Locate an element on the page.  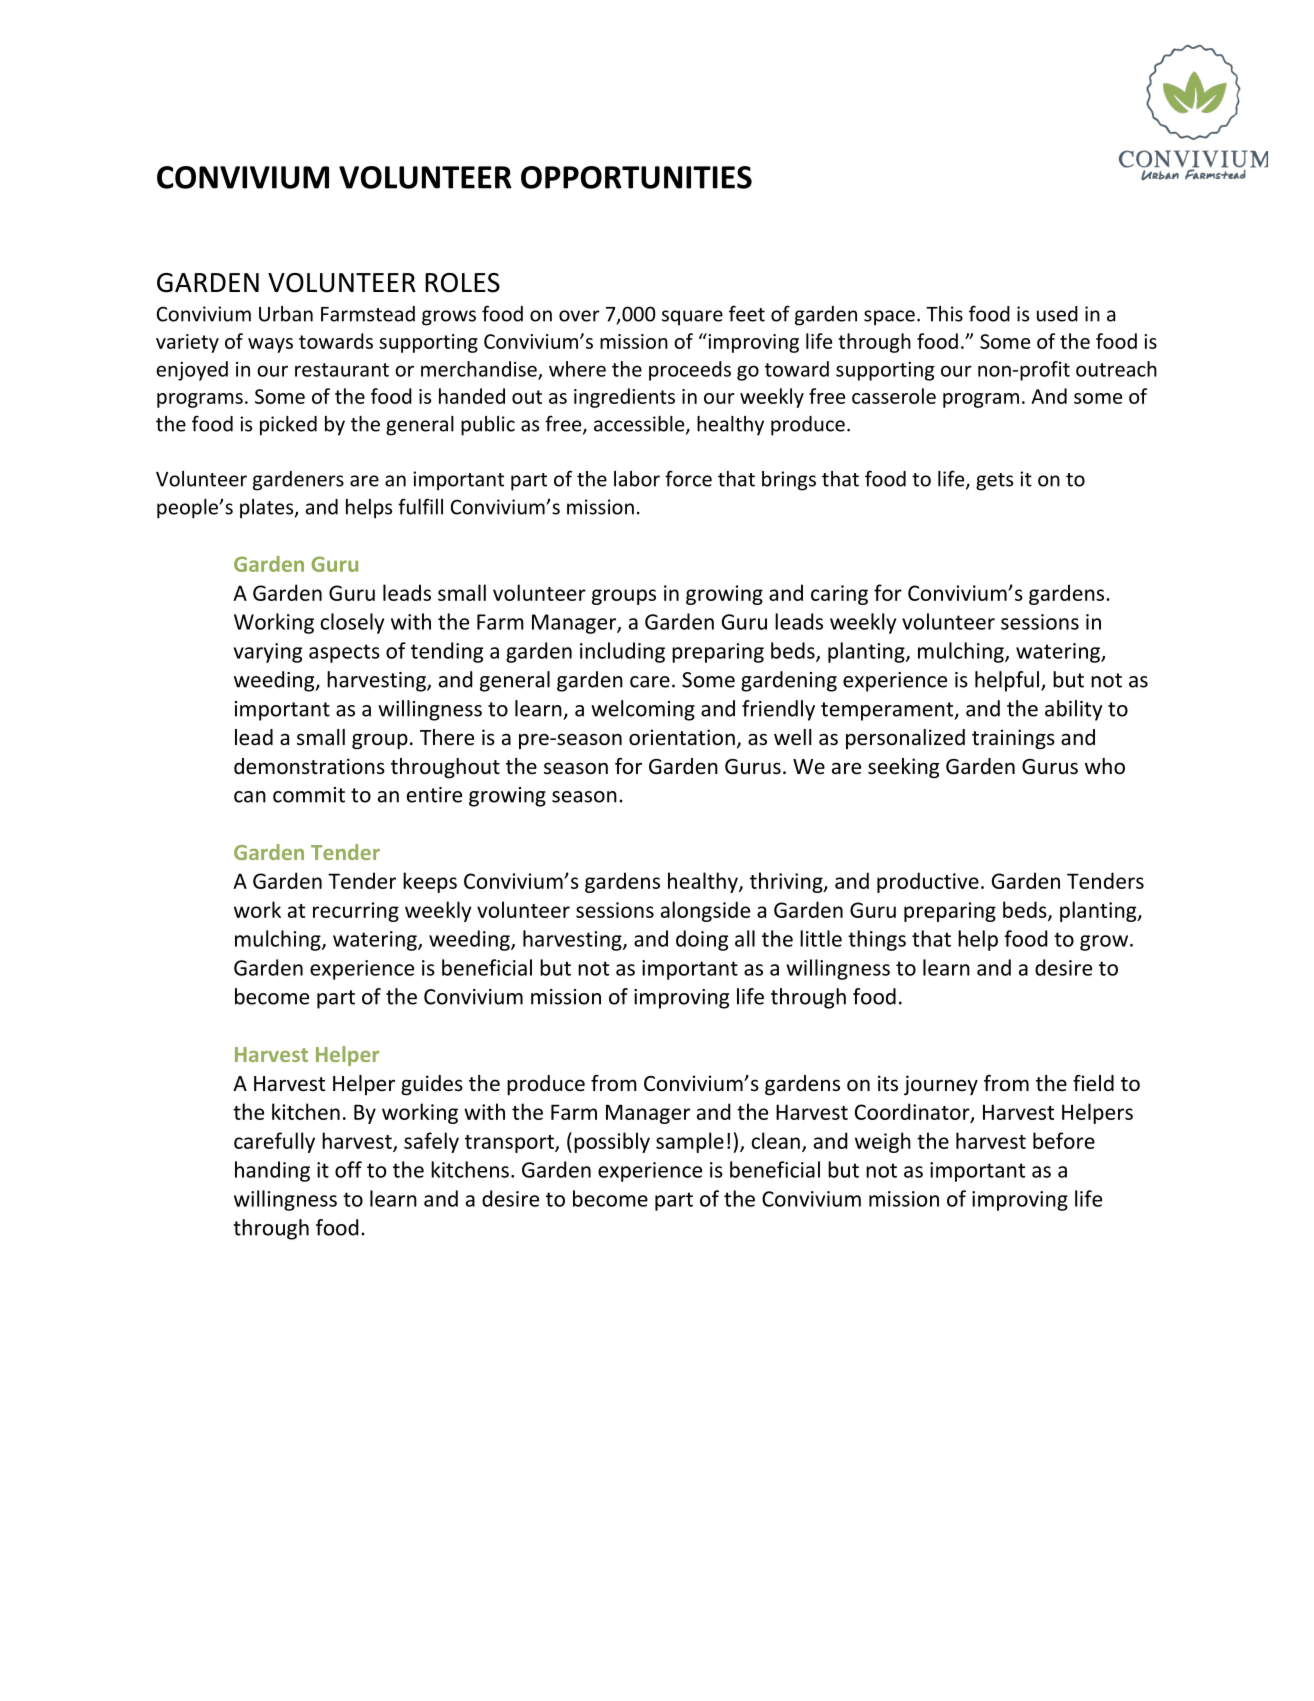
handing is located at coordinates (272, 1171).
